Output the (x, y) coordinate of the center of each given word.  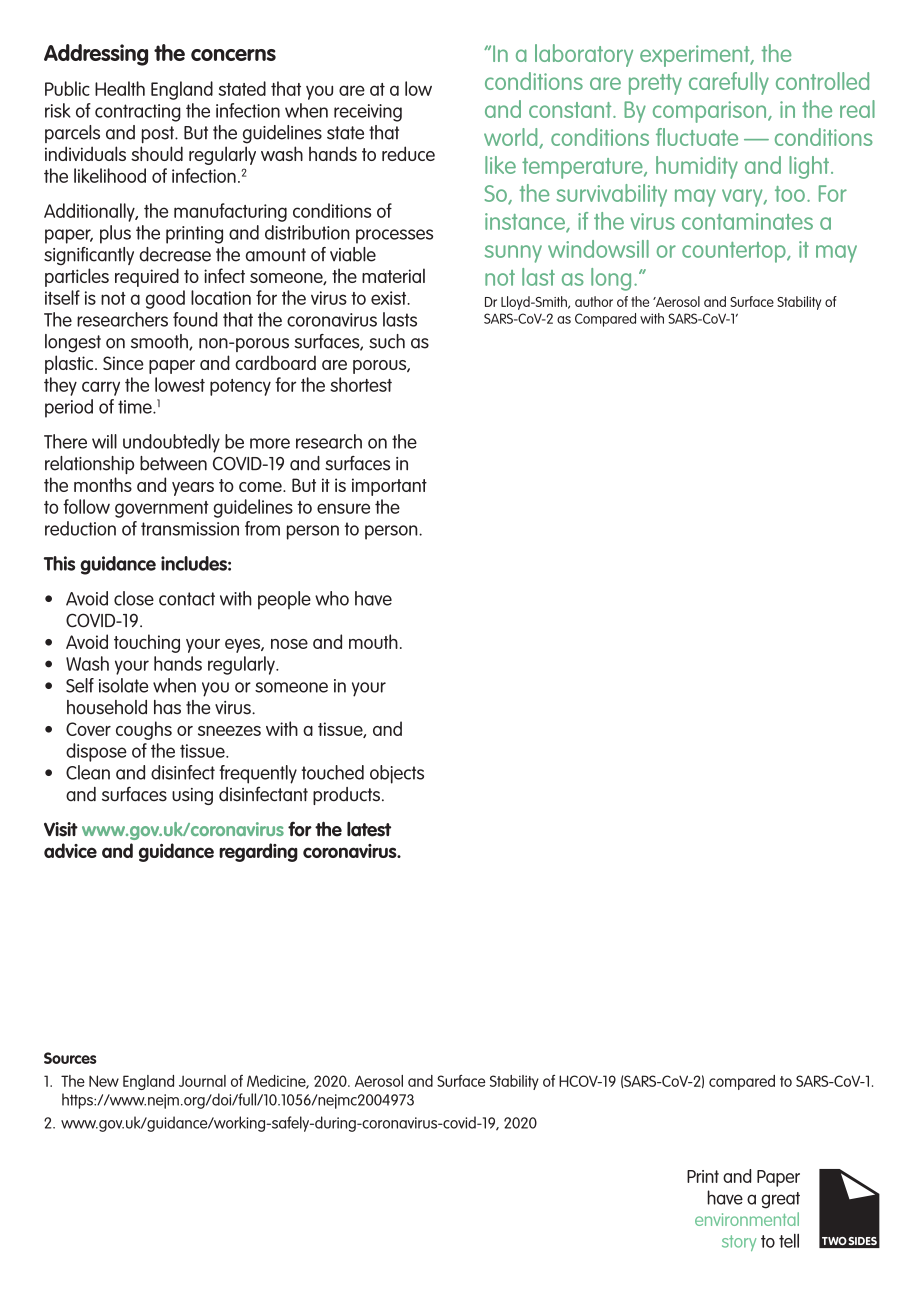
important (389, 487)
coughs (144, 730)
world (512, 138)
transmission (190, 529)
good (165, 299)
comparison (711, 112)
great (780, 1200)
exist (390, 298)
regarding (258, 852)
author (594, 301)
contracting (138, 113)
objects (397, 774)
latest (369, 829)
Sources (70, 1058)
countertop (735, 252)
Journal (202, 1081)
